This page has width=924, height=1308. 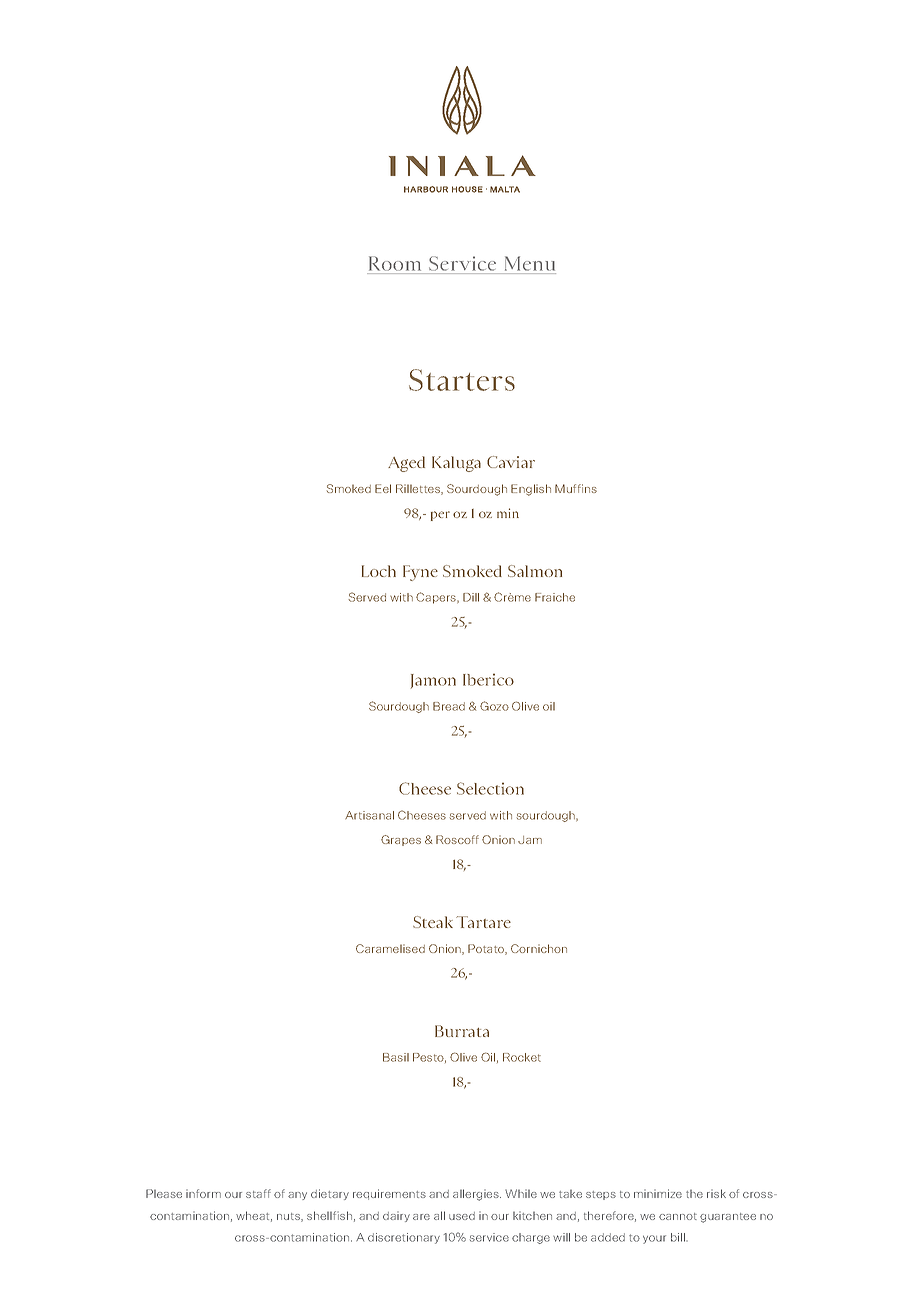 I want to click on Dill, so click(x=471, y=597).
